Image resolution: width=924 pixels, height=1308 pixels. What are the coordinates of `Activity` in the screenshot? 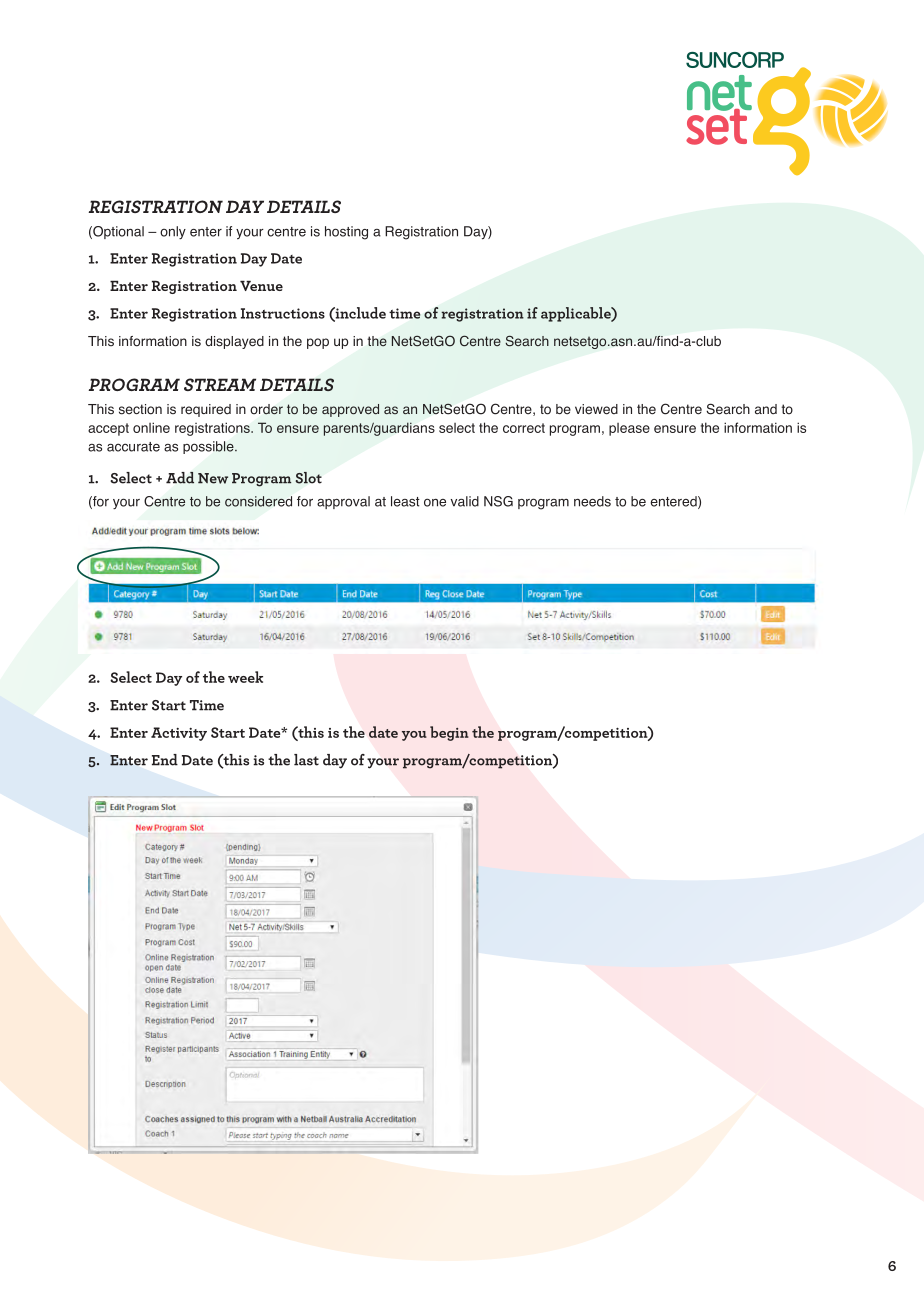 It's located at (179, 734).
